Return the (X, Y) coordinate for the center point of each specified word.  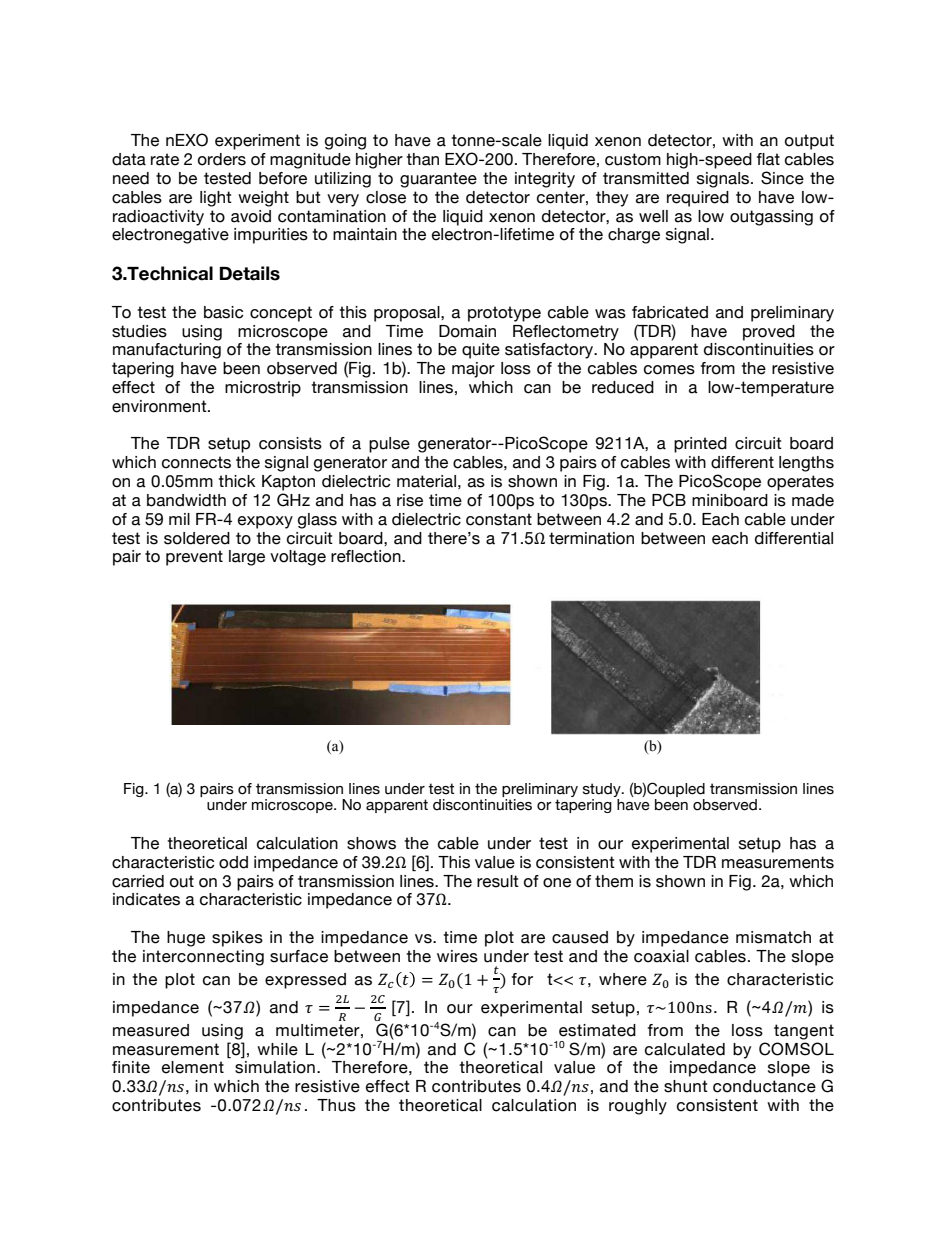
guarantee (438, 180)
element (193, 1067)
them (614, 881)
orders (222, 159)
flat (768, 159)
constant (499, 519)
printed (700, 445)
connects (196, 462)
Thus (336, 1105)
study (603, 791)
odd (233, 862)
